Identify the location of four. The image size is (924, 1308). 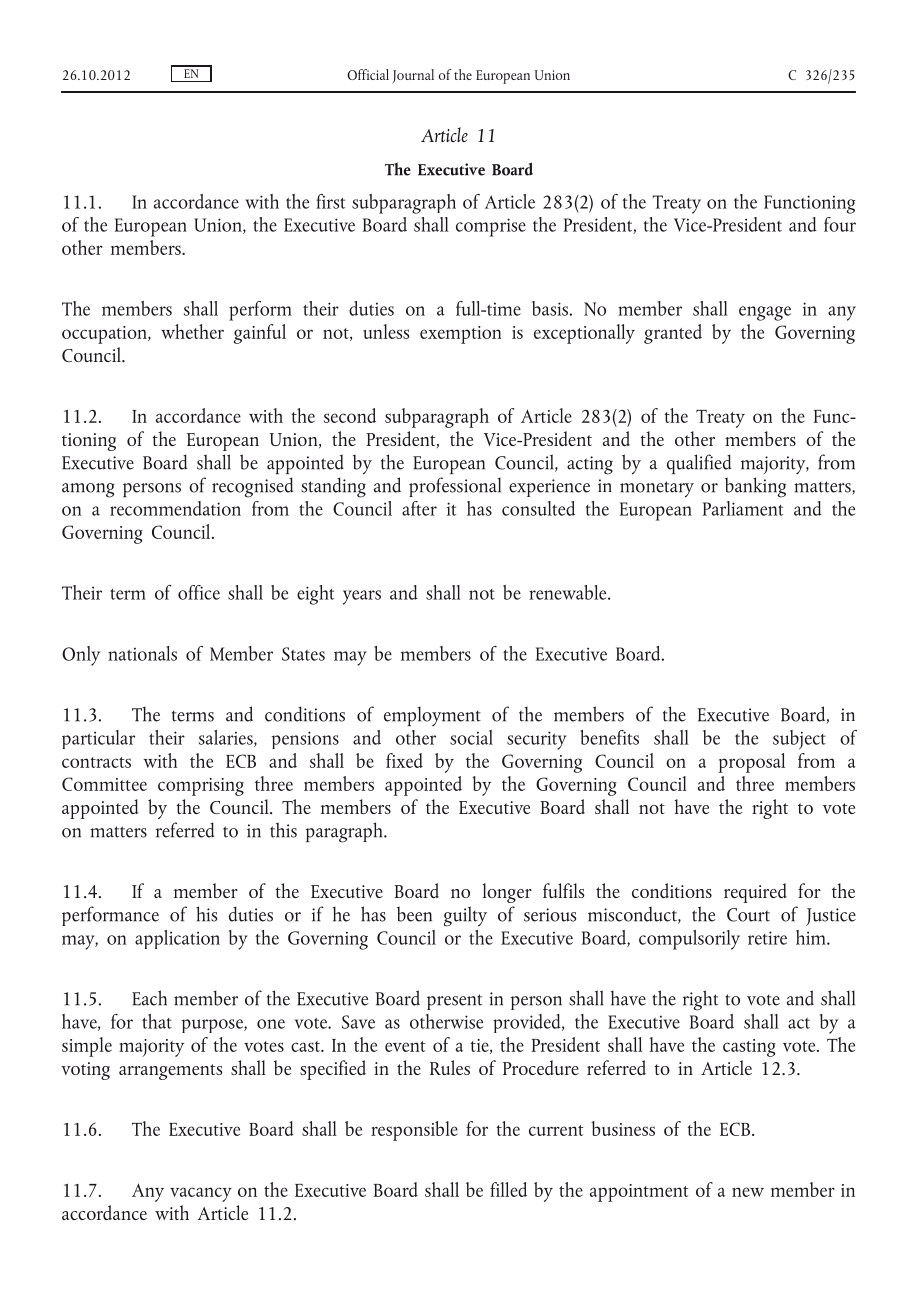
(840, 224).
